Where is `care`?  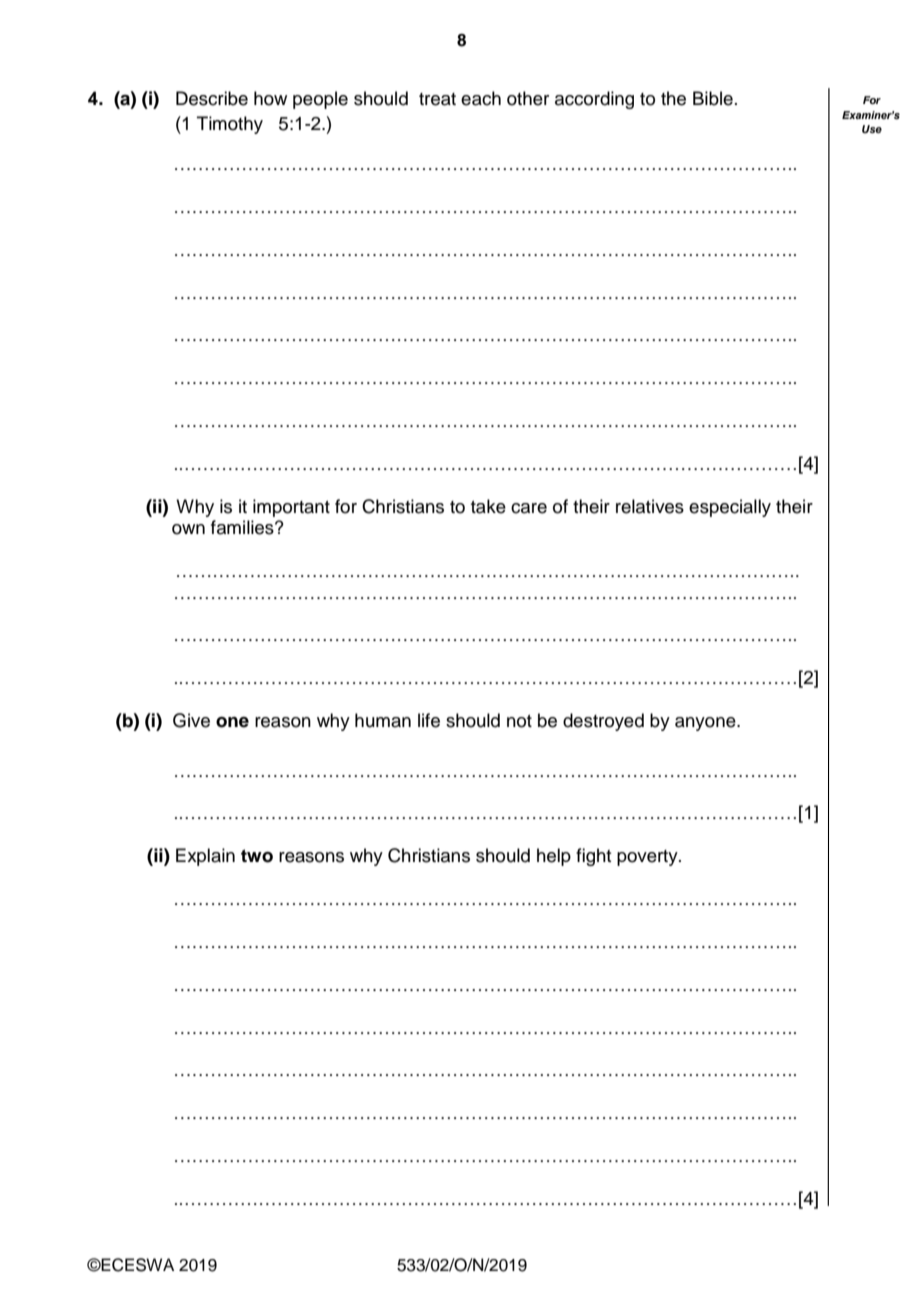
care is located at coordinates (529, 508).
